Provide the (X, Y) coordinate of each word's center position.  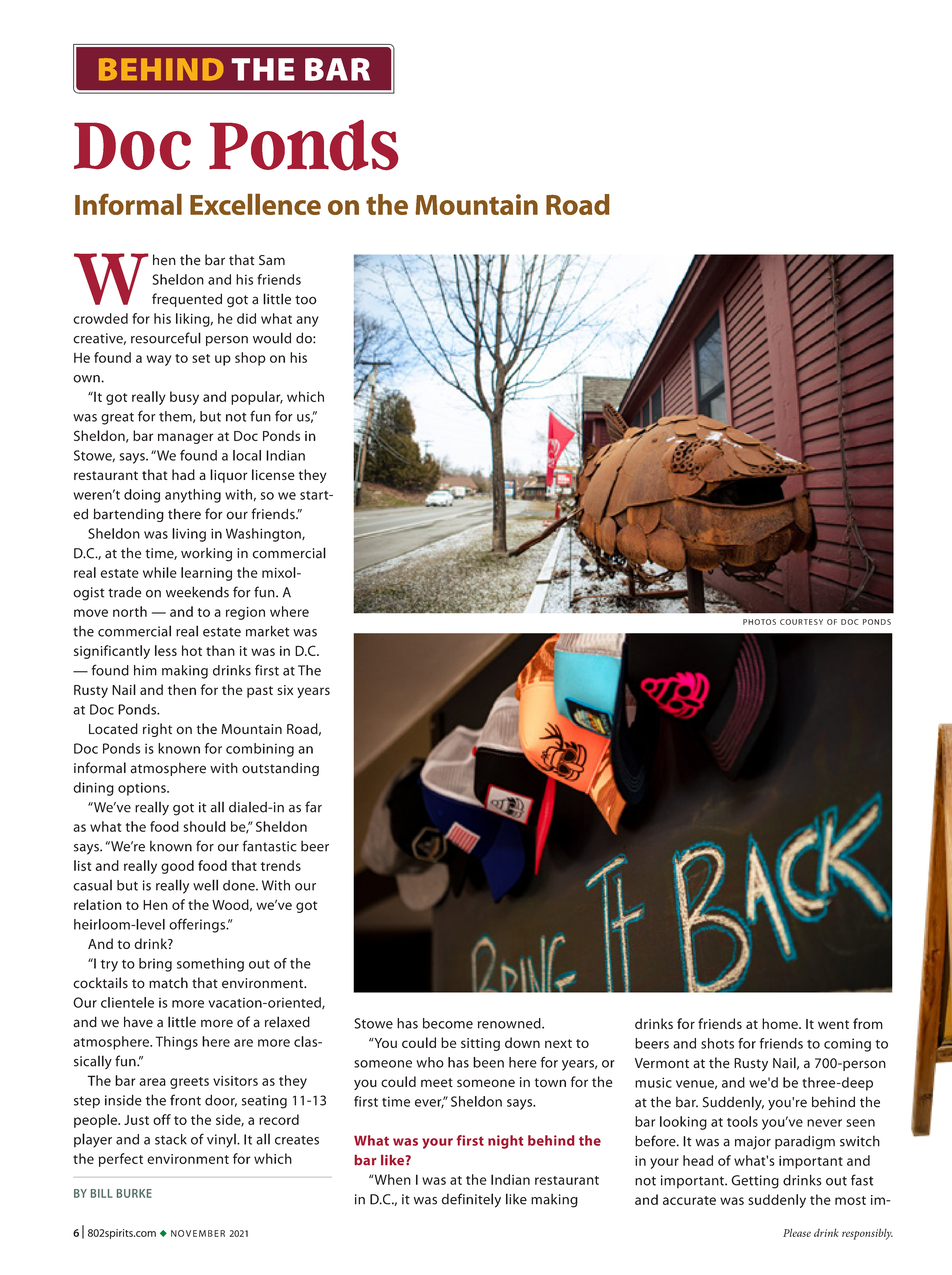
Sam (272, 260)
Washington (264, 535)
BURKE (134, 1193)
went (833, 1024)
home (781, 1023)
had (183, 474)
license (273, 474)
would (272, 338)
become (448, 1023)
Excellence (255, 204)
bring (155, 965)
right (157, 730)
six (285, 690)
